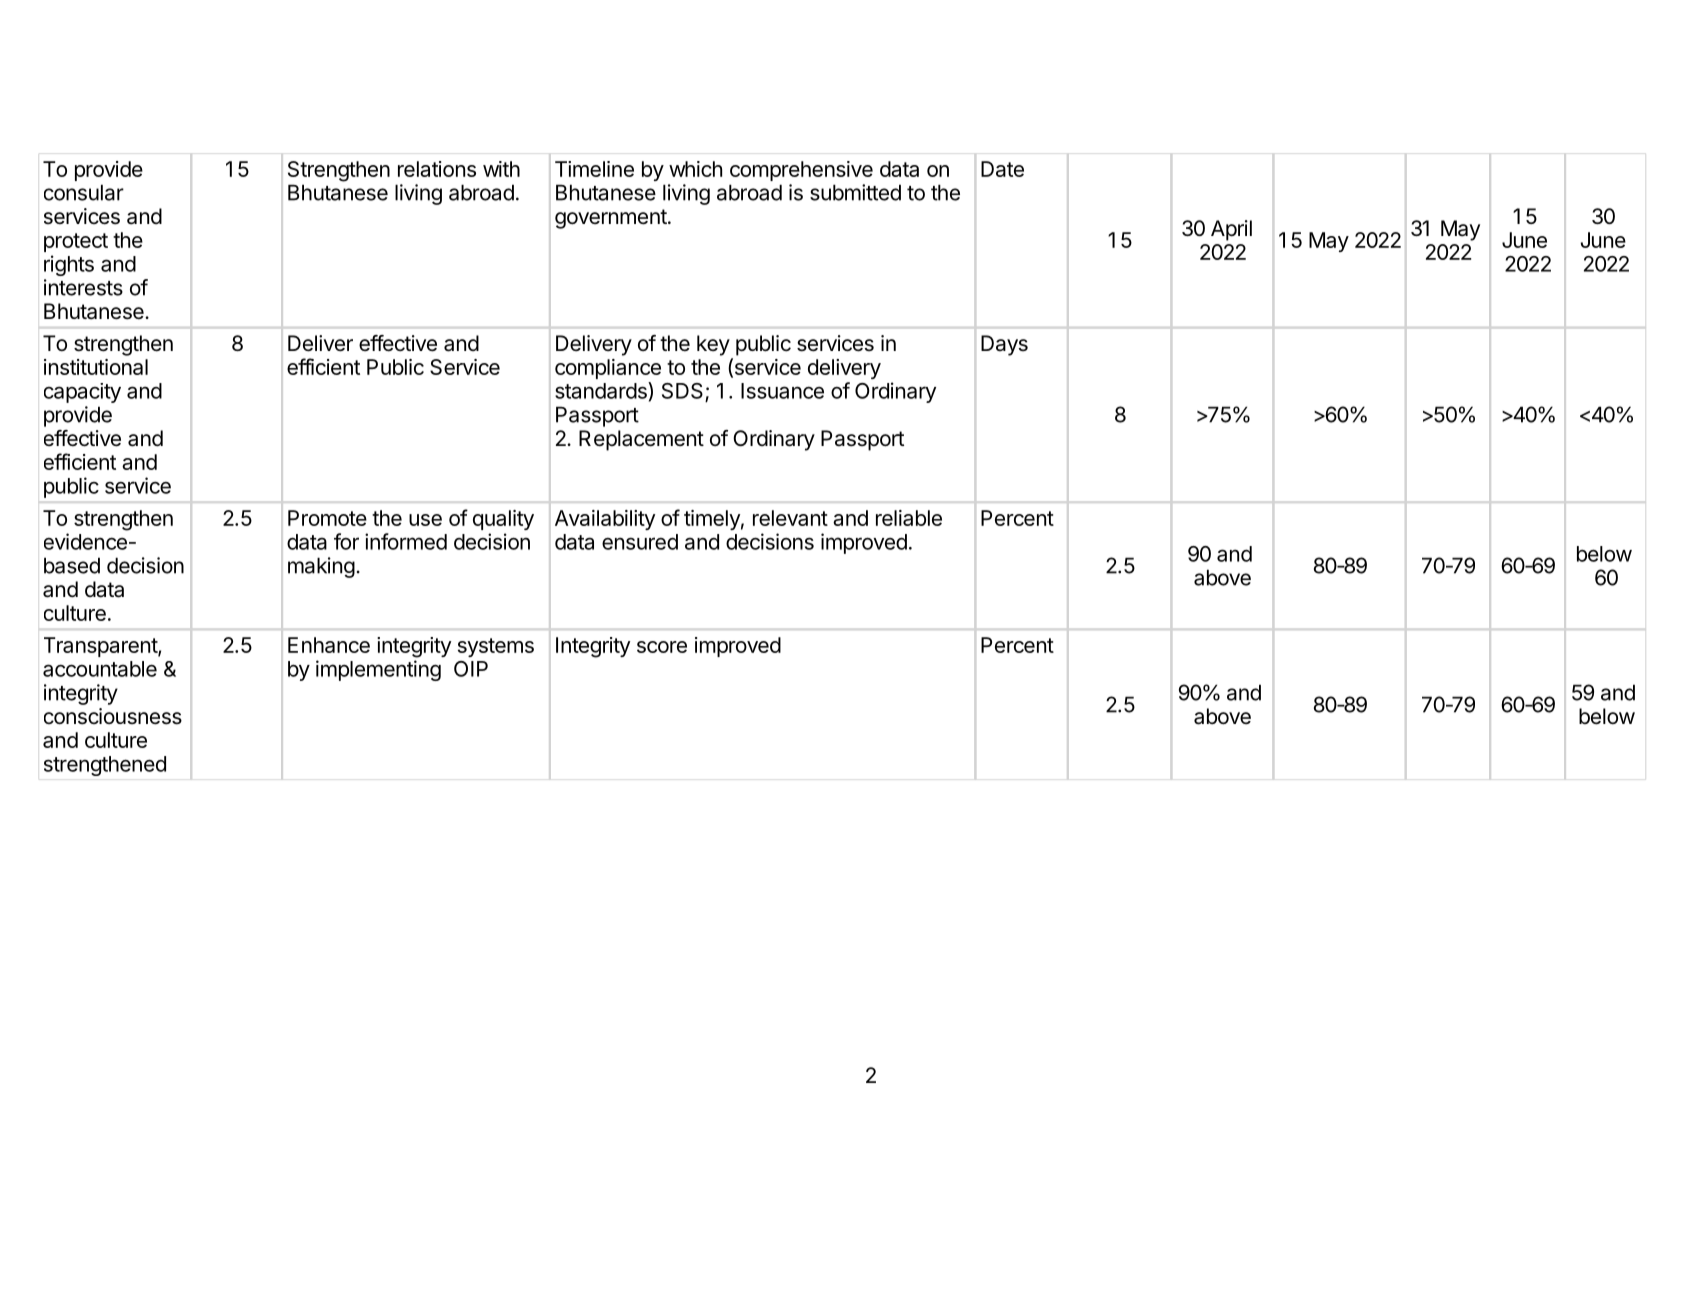 This image has height=1301, width=1683. I want to click on ensured, so click(640, 542).
